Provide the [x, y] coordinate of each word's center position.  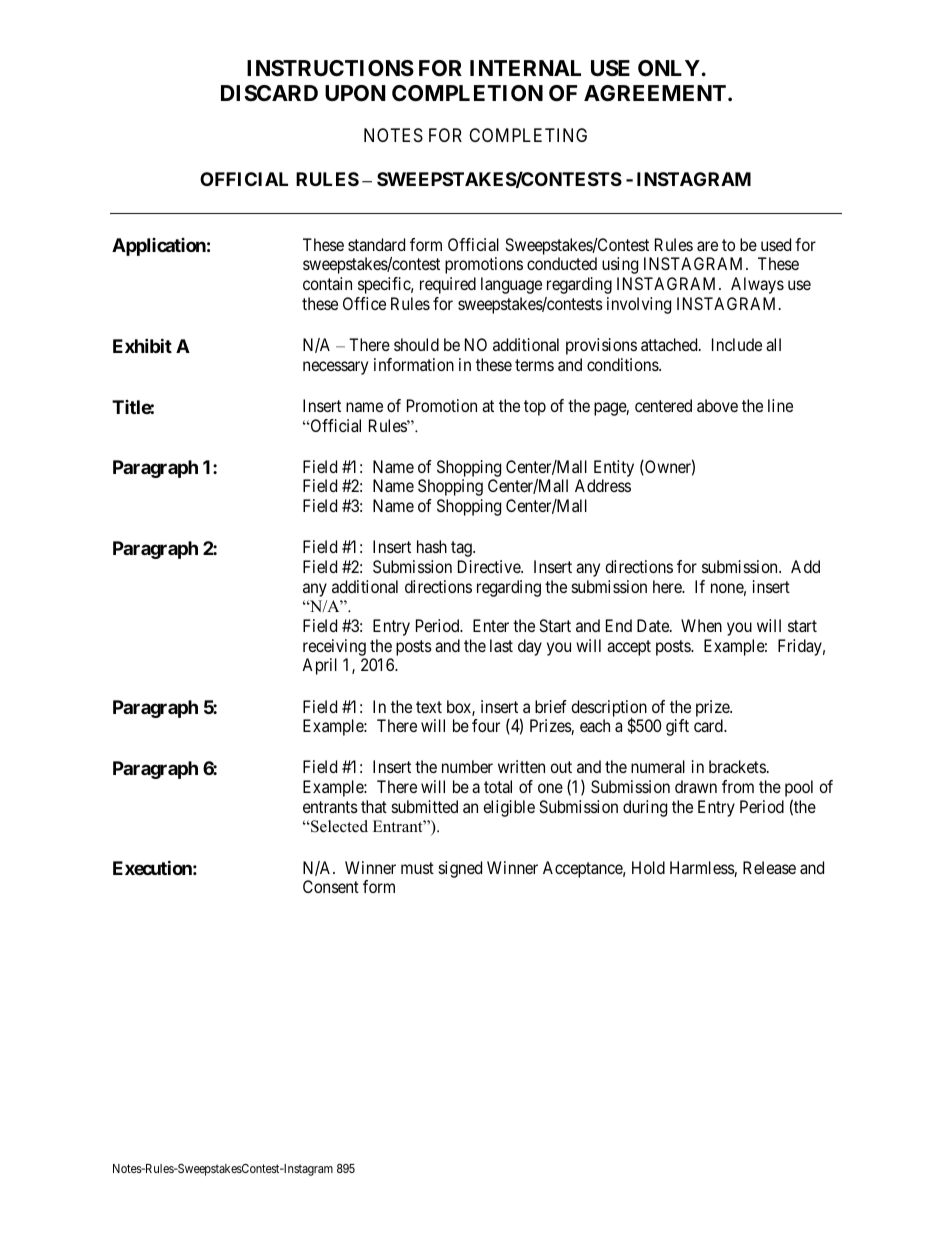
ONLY [669, 68]
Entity [614, 468]
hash [432, 546]
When [701, 625]
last [501, 645]
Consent [331, 886]
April [319, 666]
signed [460, 869]
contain [327, 283]
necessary [335, 368]
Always [757, 285]
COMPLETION [467, 93]
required [448, 285]
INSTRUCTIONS [330, 68]
